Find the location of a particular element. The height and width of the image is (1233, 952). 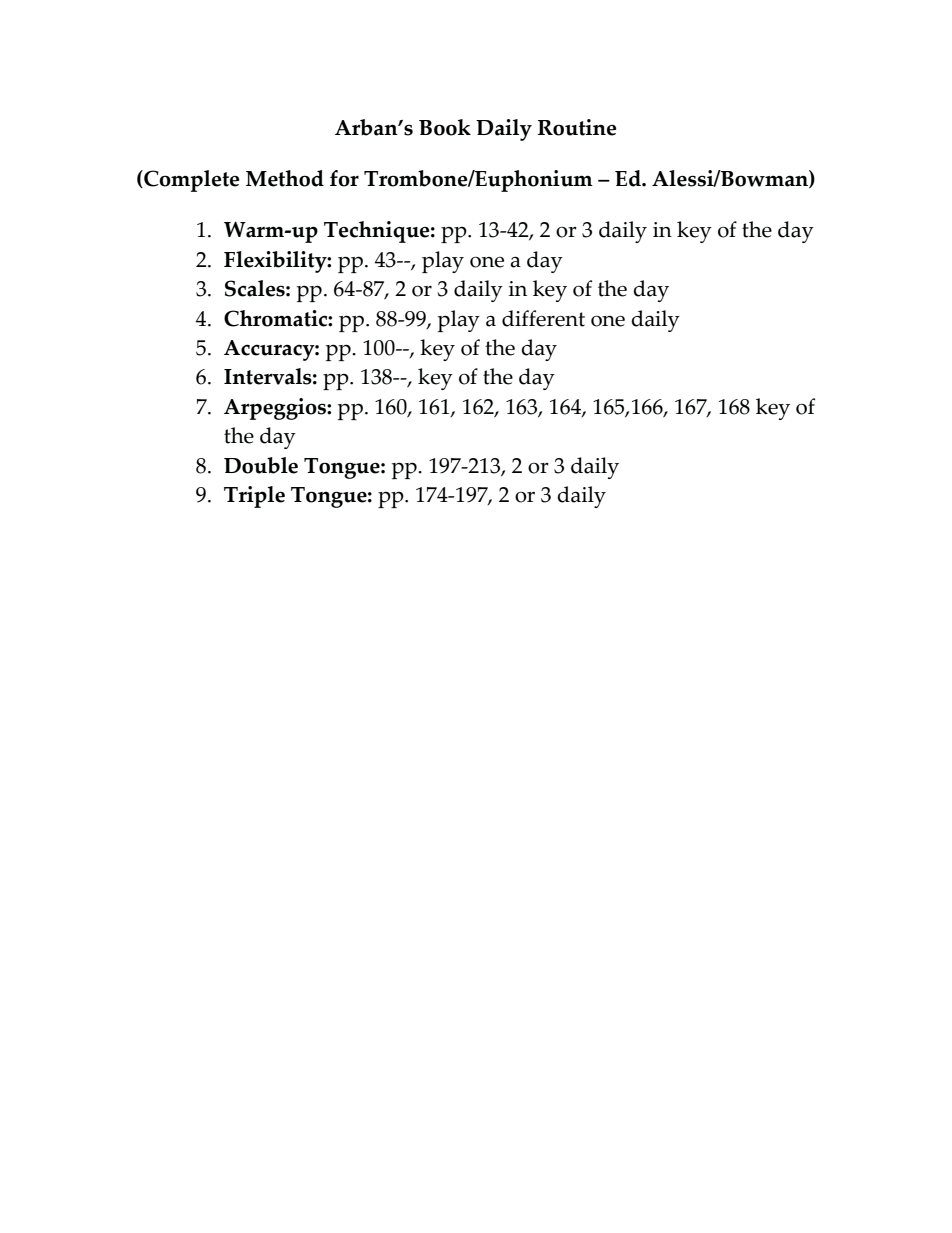

for is located at coordinates (344, 178).
